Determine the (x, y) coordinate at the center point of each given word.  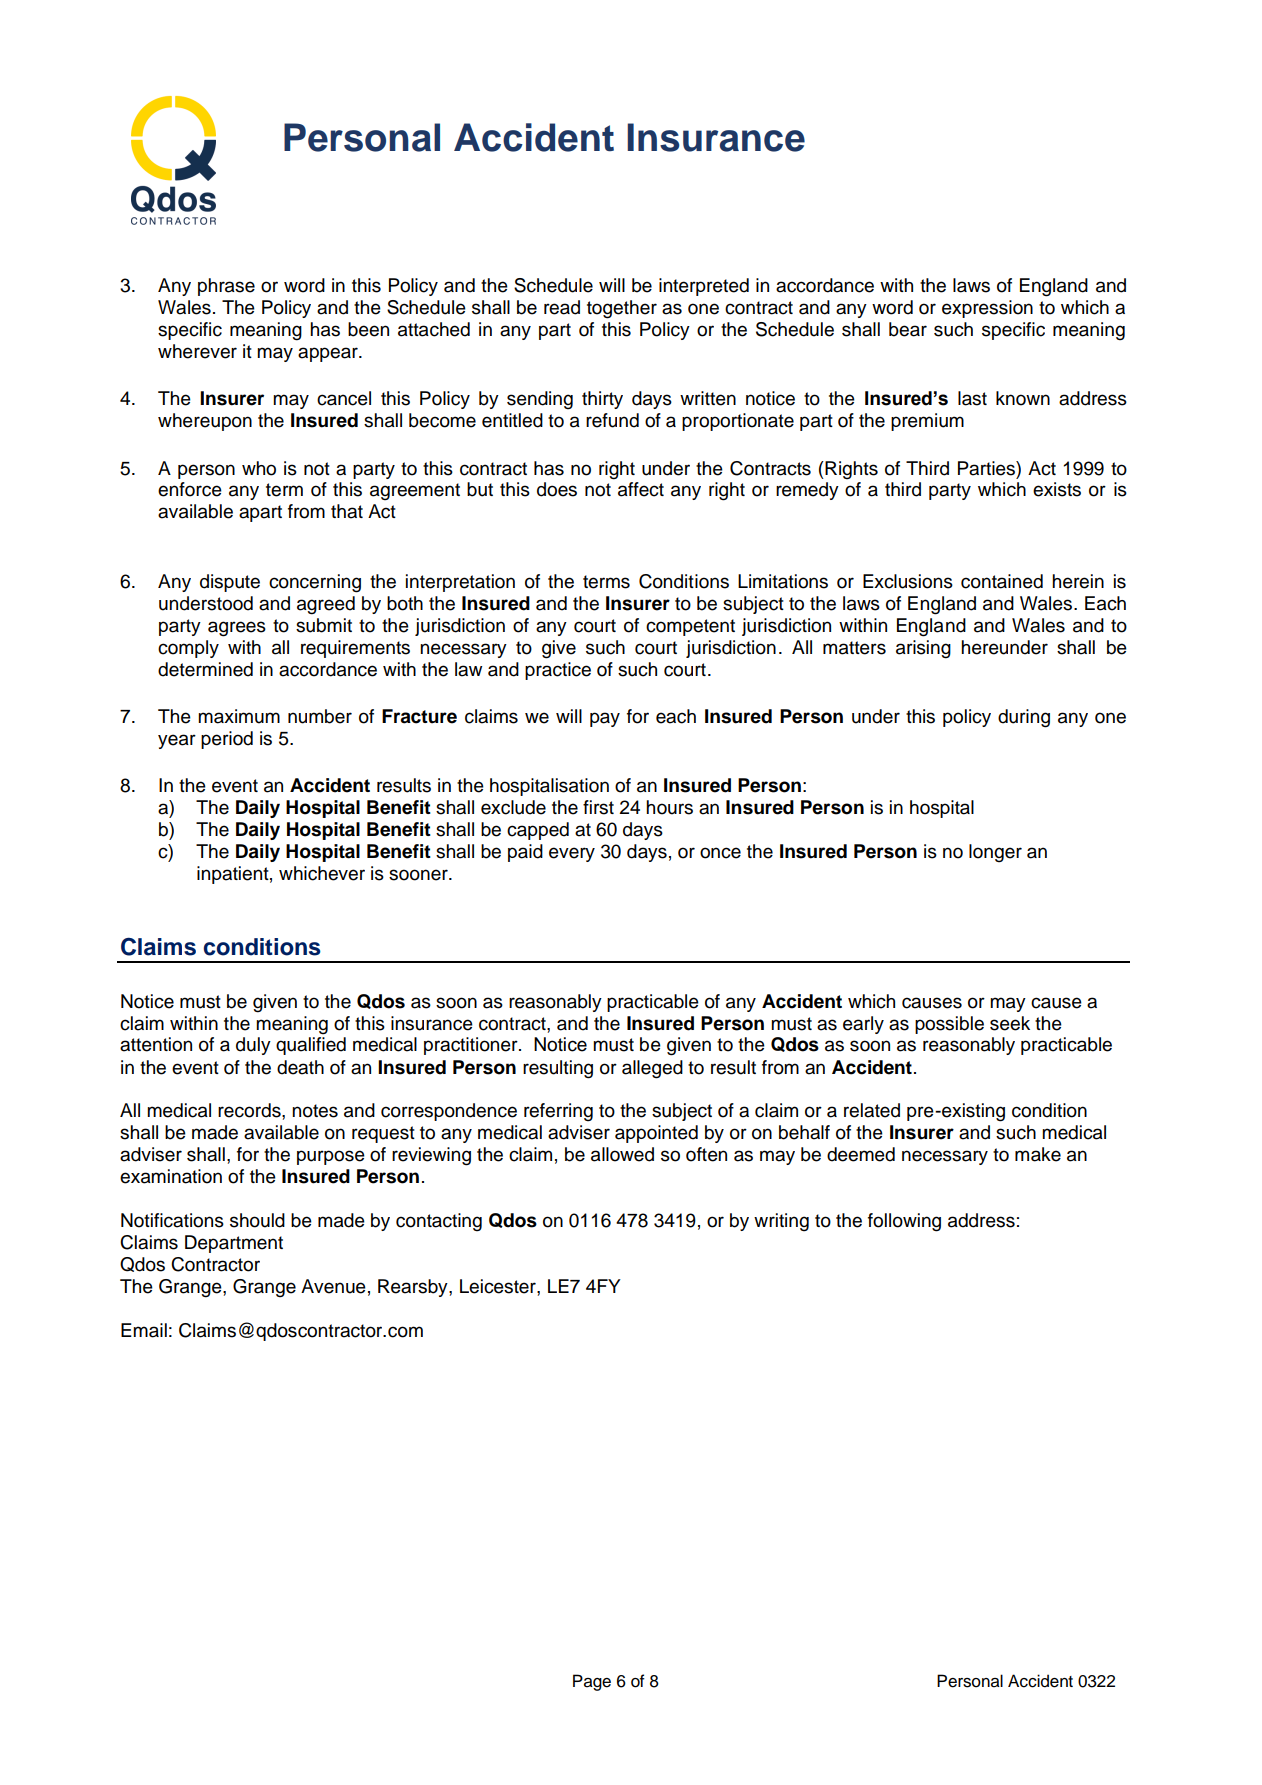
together (622, 309)
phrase (226, 287)
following (904, 1222)
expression (987, 309)
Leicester (499, 1286)
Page (592, 1682)
